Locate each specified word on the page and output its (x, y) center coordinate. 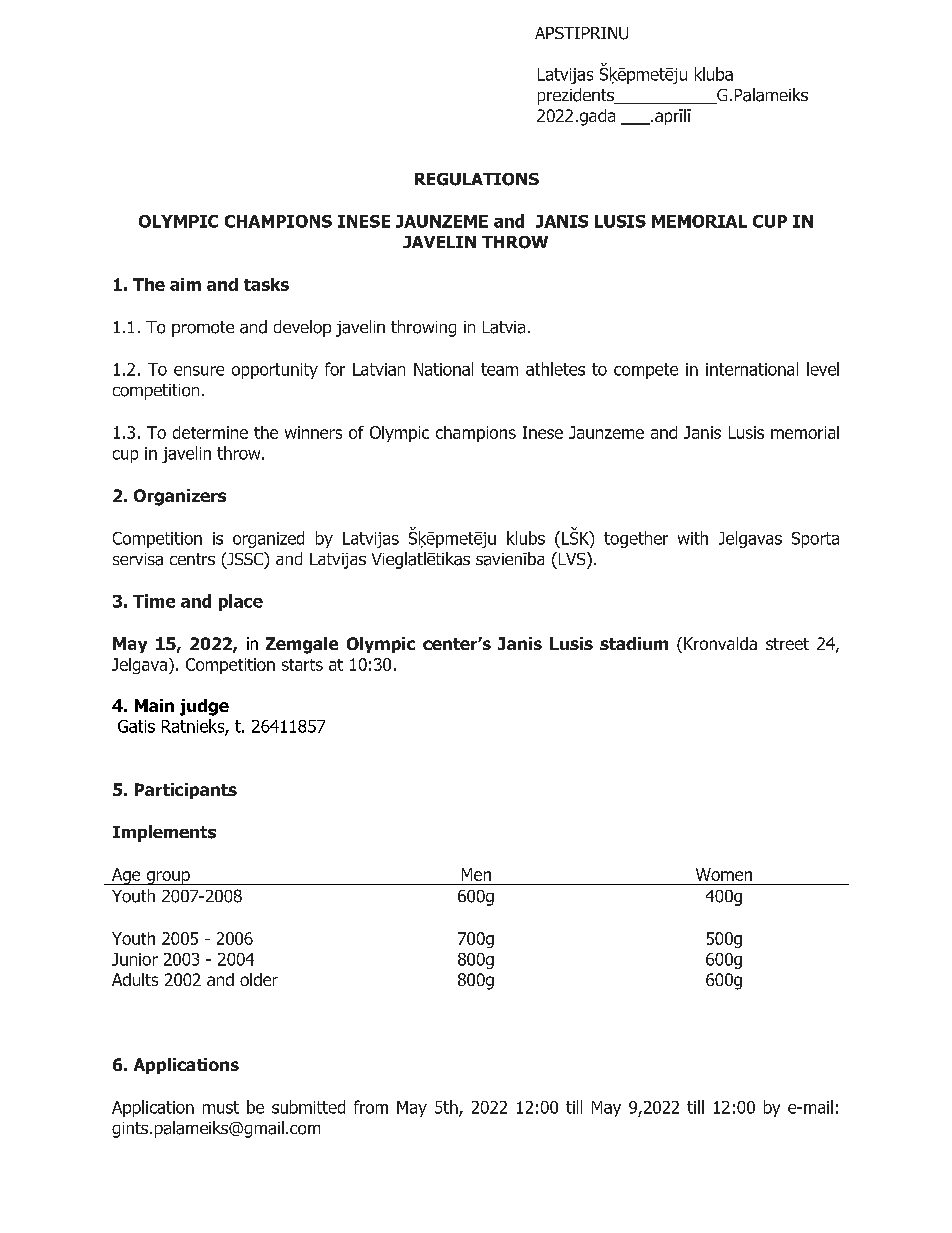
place (241, 602)
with (693, 538)
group (168, 878)
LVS (572, 558)
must (221, 1107)
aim (185, 284)
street (787, 644)
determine (210, 432)
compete (646, 371)
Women (724, 874)
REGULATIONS (477, 179)
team (499, 369)
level (823, 369)
